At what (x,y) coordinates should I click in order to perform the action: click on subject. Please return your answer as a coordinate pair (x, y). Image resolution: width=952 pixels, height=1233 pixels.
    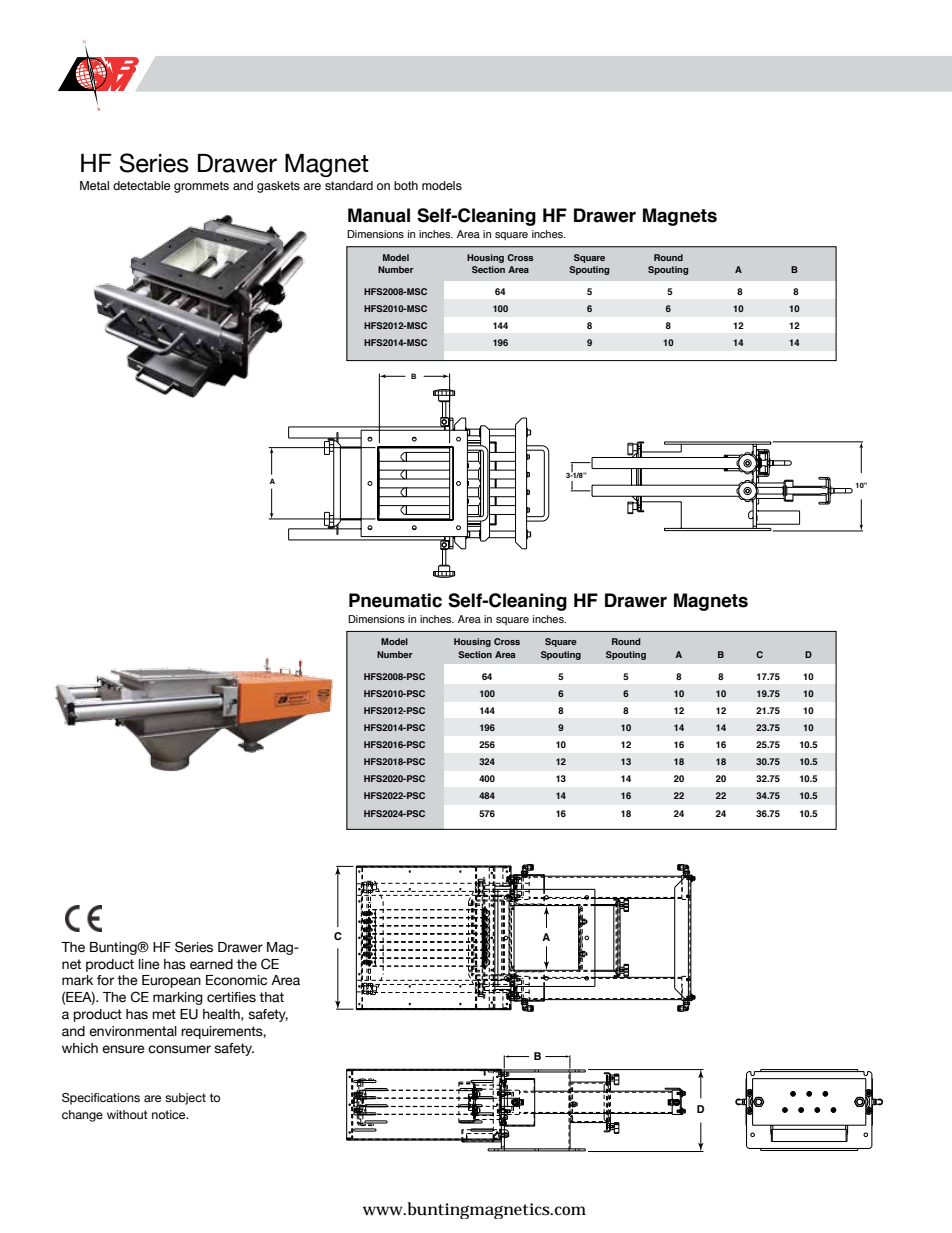
    Looking at the image, I should click on (185, 1099).
